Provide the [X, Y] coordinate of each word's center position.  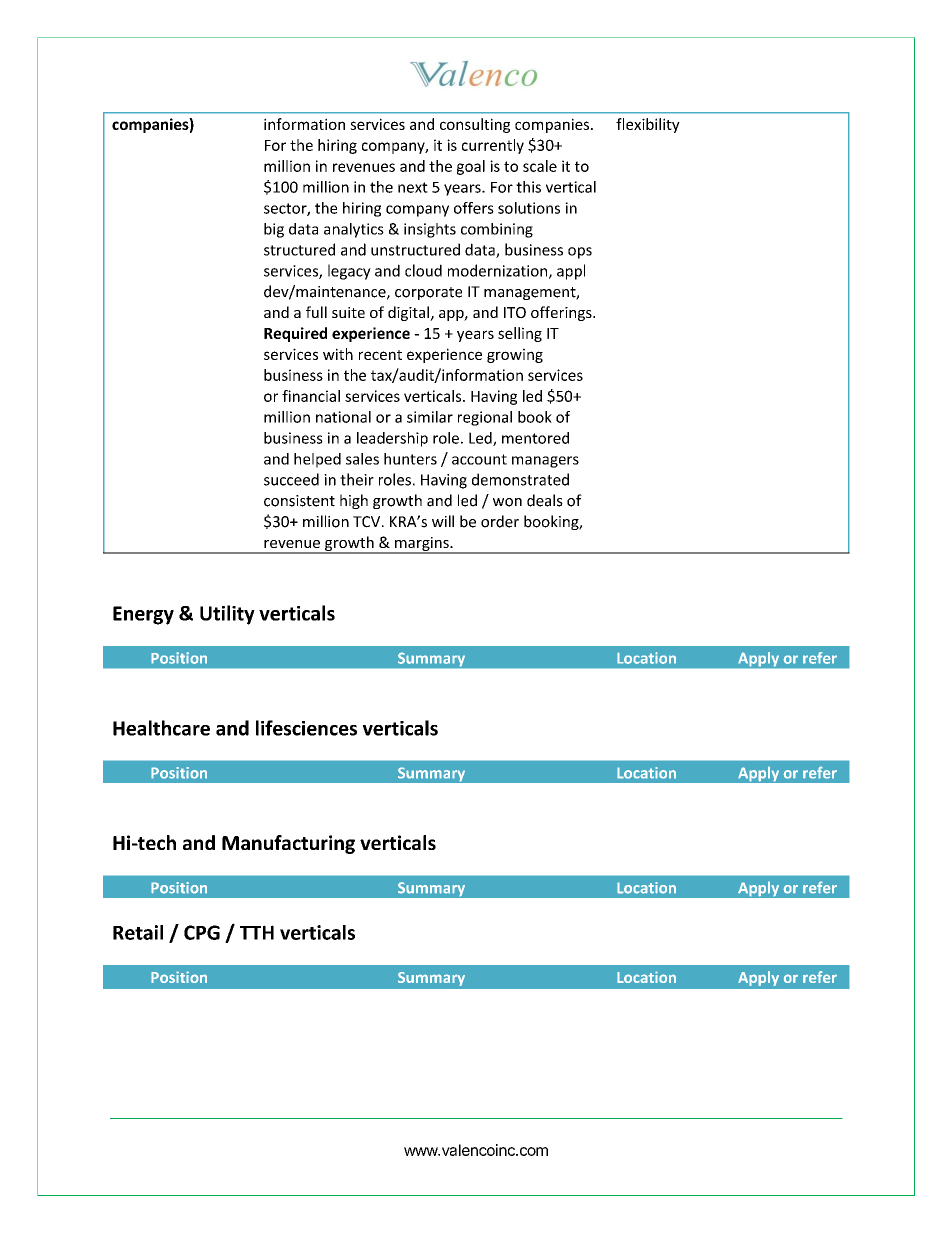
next [413, 187]
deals [545, 500]
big [274, 230]
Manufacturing [288, 844]
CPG [202, 932]
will [443, 521]
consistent [299, 501]
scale [540, 166]
